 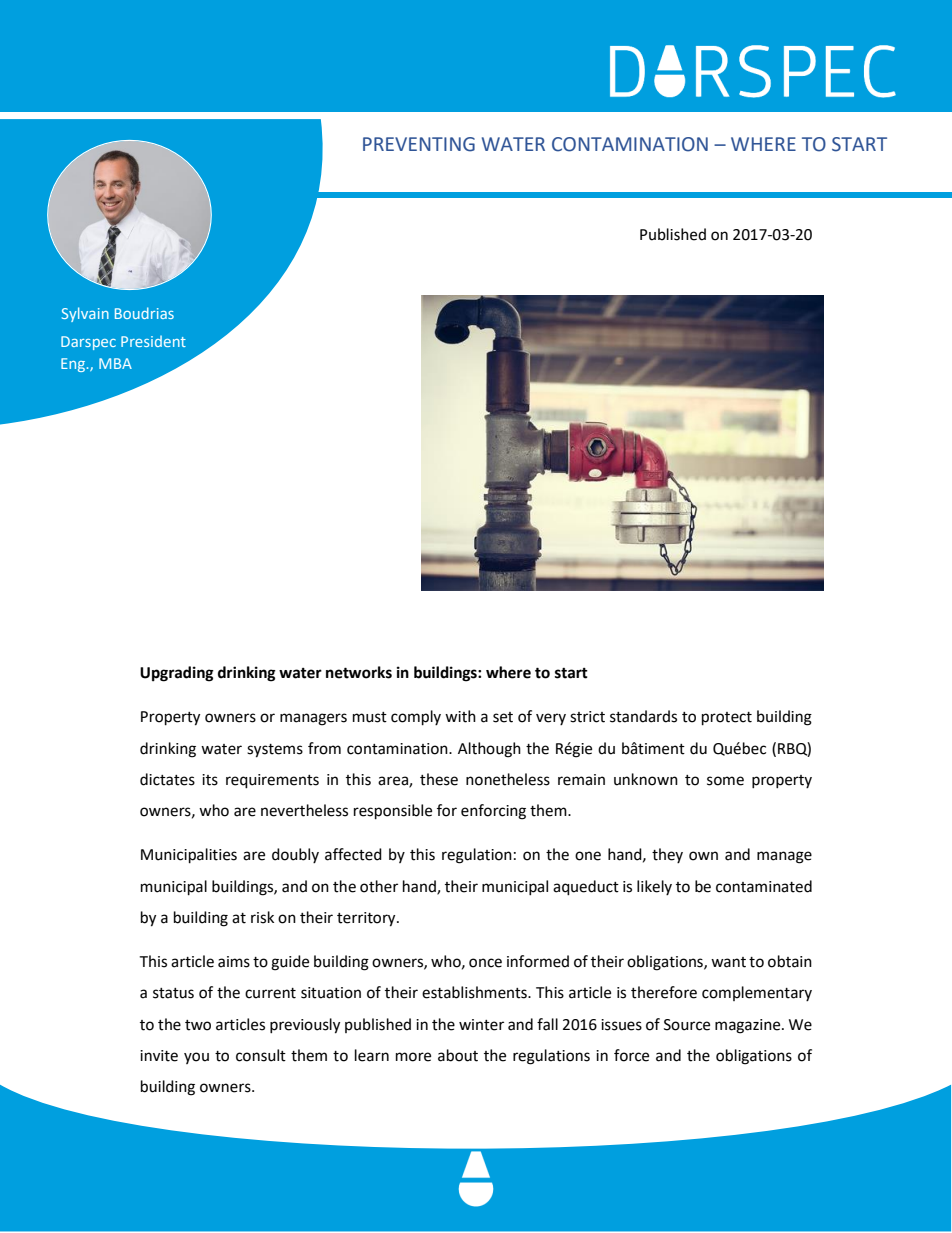 What do you see at coordinates (416, 718) in the page?
I see `comply` at bounding box center [416, 718].
